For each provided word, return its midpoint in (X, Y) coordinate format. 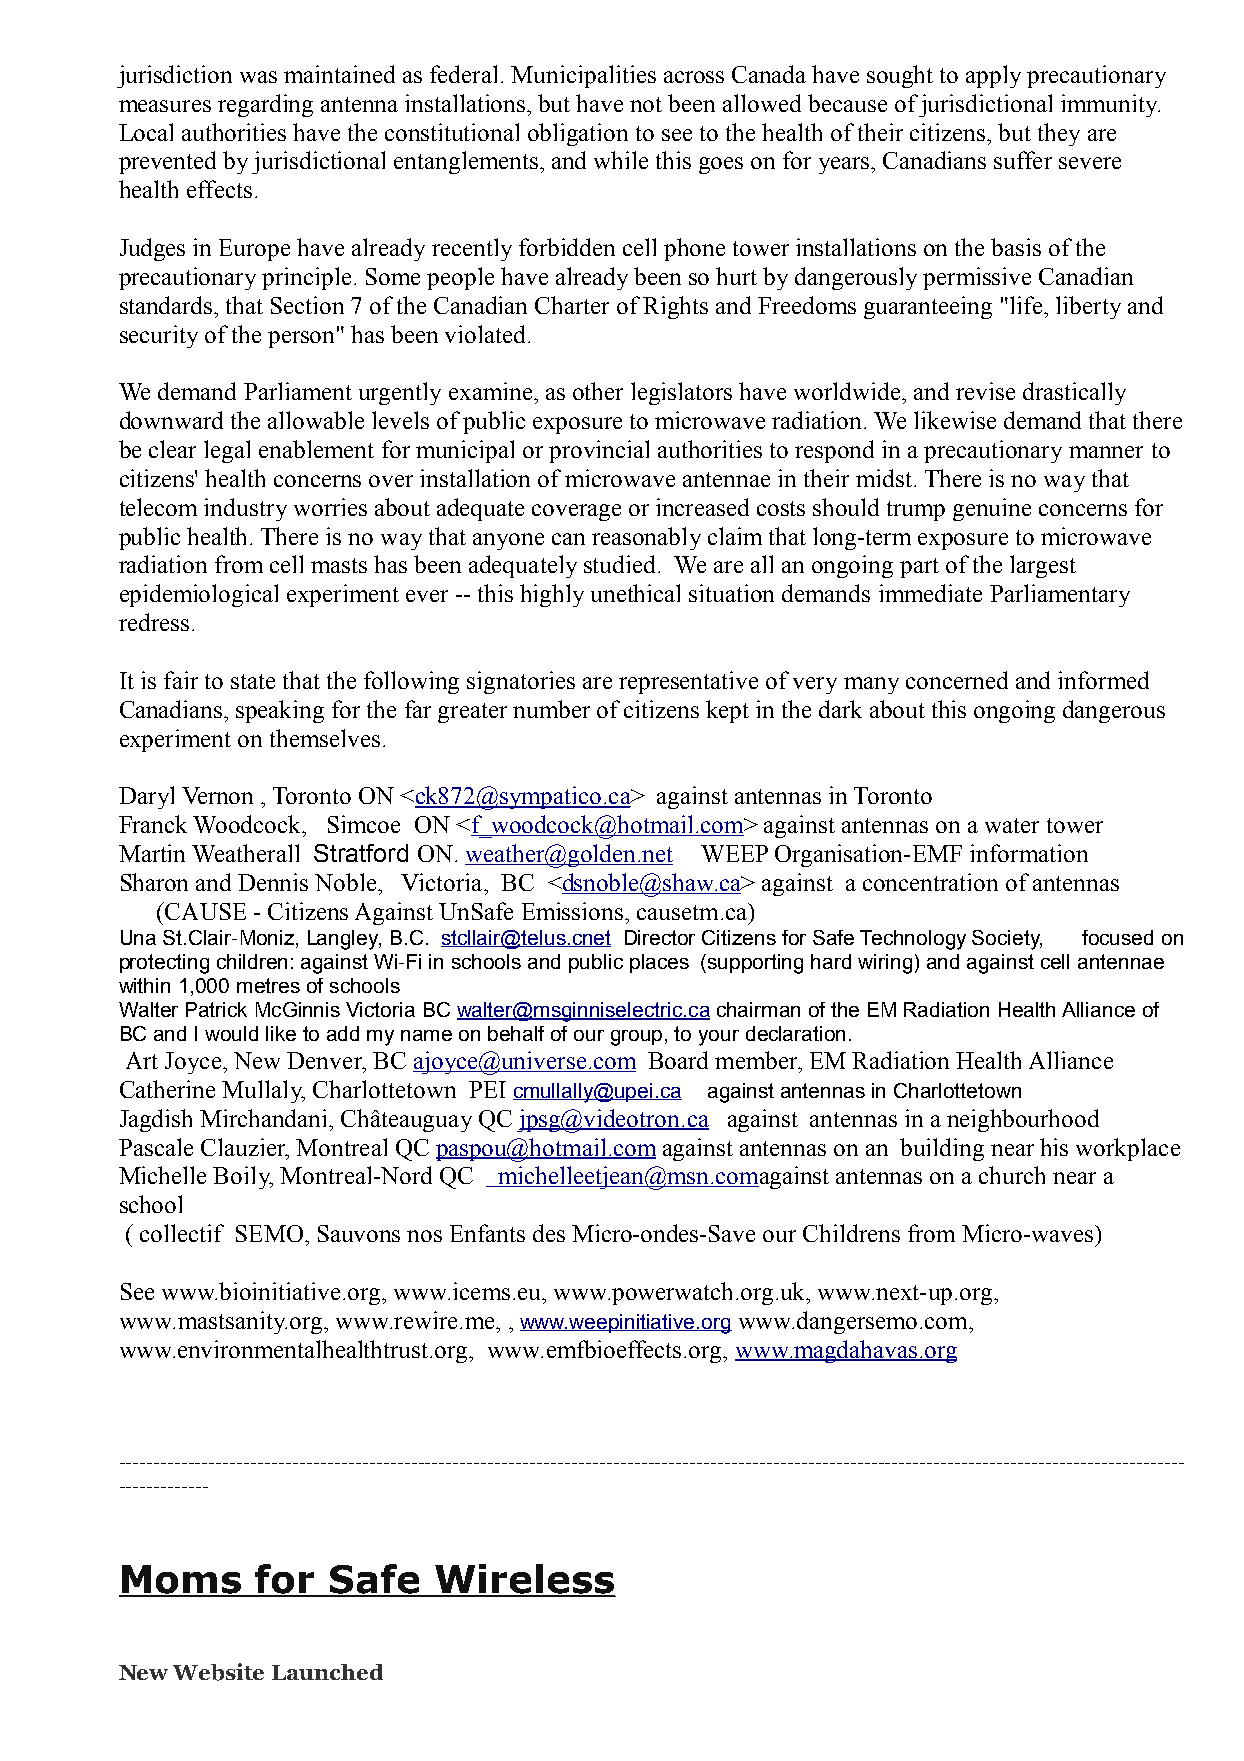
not (646, 104)
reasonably (646, 538)
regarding (265, 105)
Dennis (273, 882)
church (1012, 1175)
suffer (1023, 160)
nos (424, 1236)
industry (245, 509)
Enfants (487, 1233)
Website (218, 1672)
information (1029, 853)
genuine (992, 509)
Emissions (572, 911)
